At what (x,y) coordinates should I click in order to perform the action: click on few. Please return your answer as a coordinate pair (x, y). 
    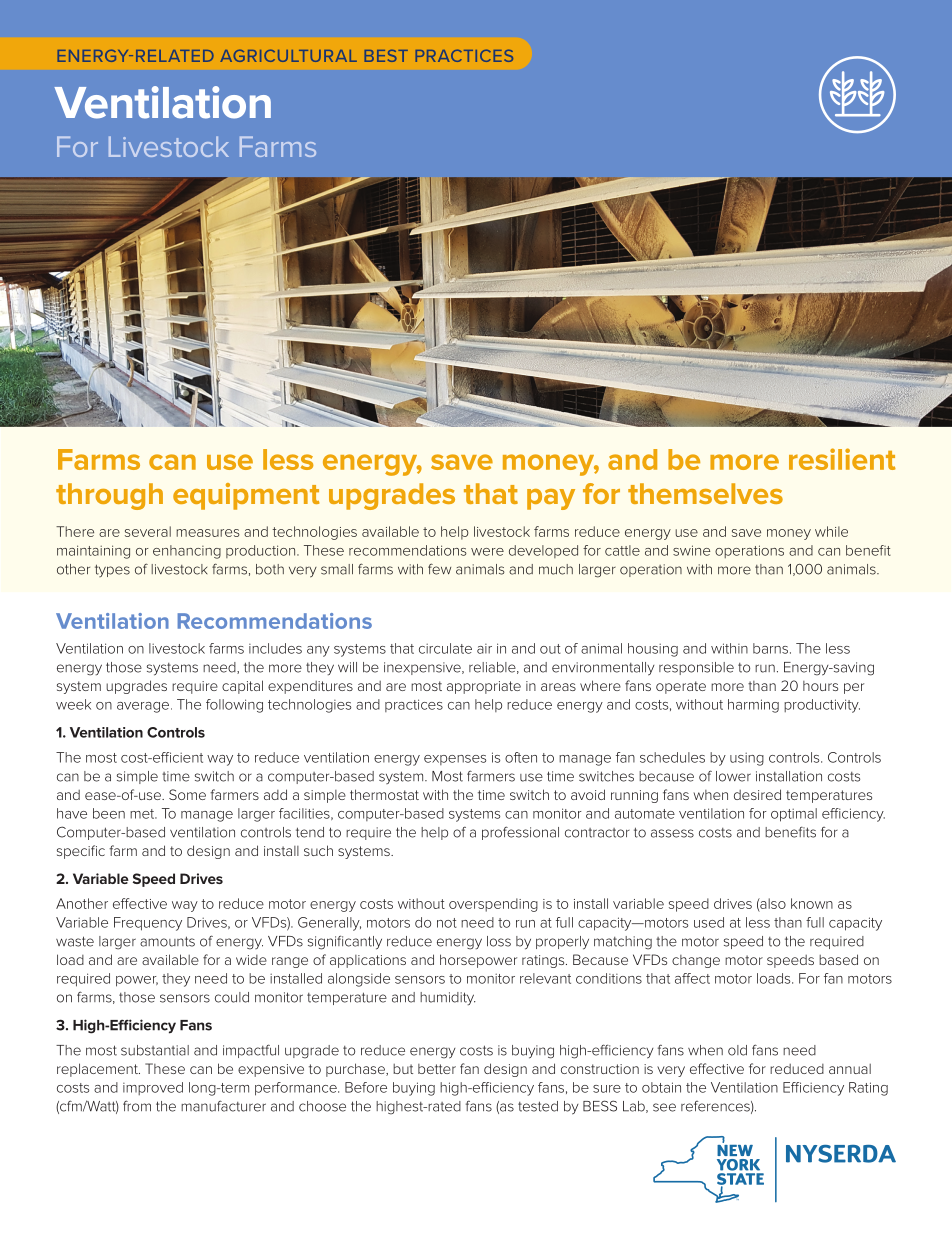
    Looking at the image, I should click on (439, 569).
